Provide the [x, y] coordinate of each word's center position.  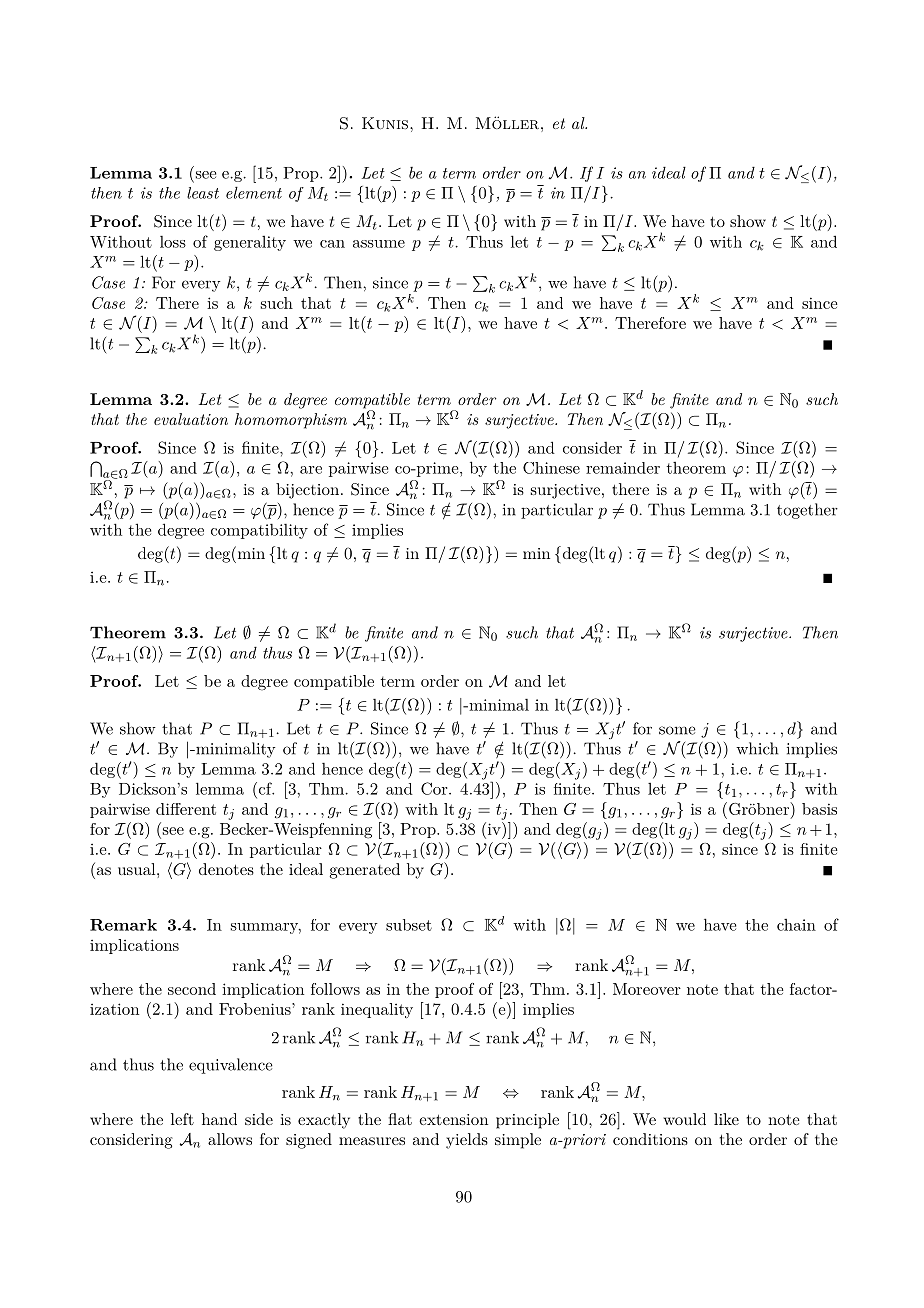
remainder [623, 468]
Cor [435, 788]
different [186, 809]
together [807, 511]
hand [219, 1119]
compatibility [259, 531]
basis [819, 809]
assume [379, 244]
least [203, 193]
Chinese [551, 468]
